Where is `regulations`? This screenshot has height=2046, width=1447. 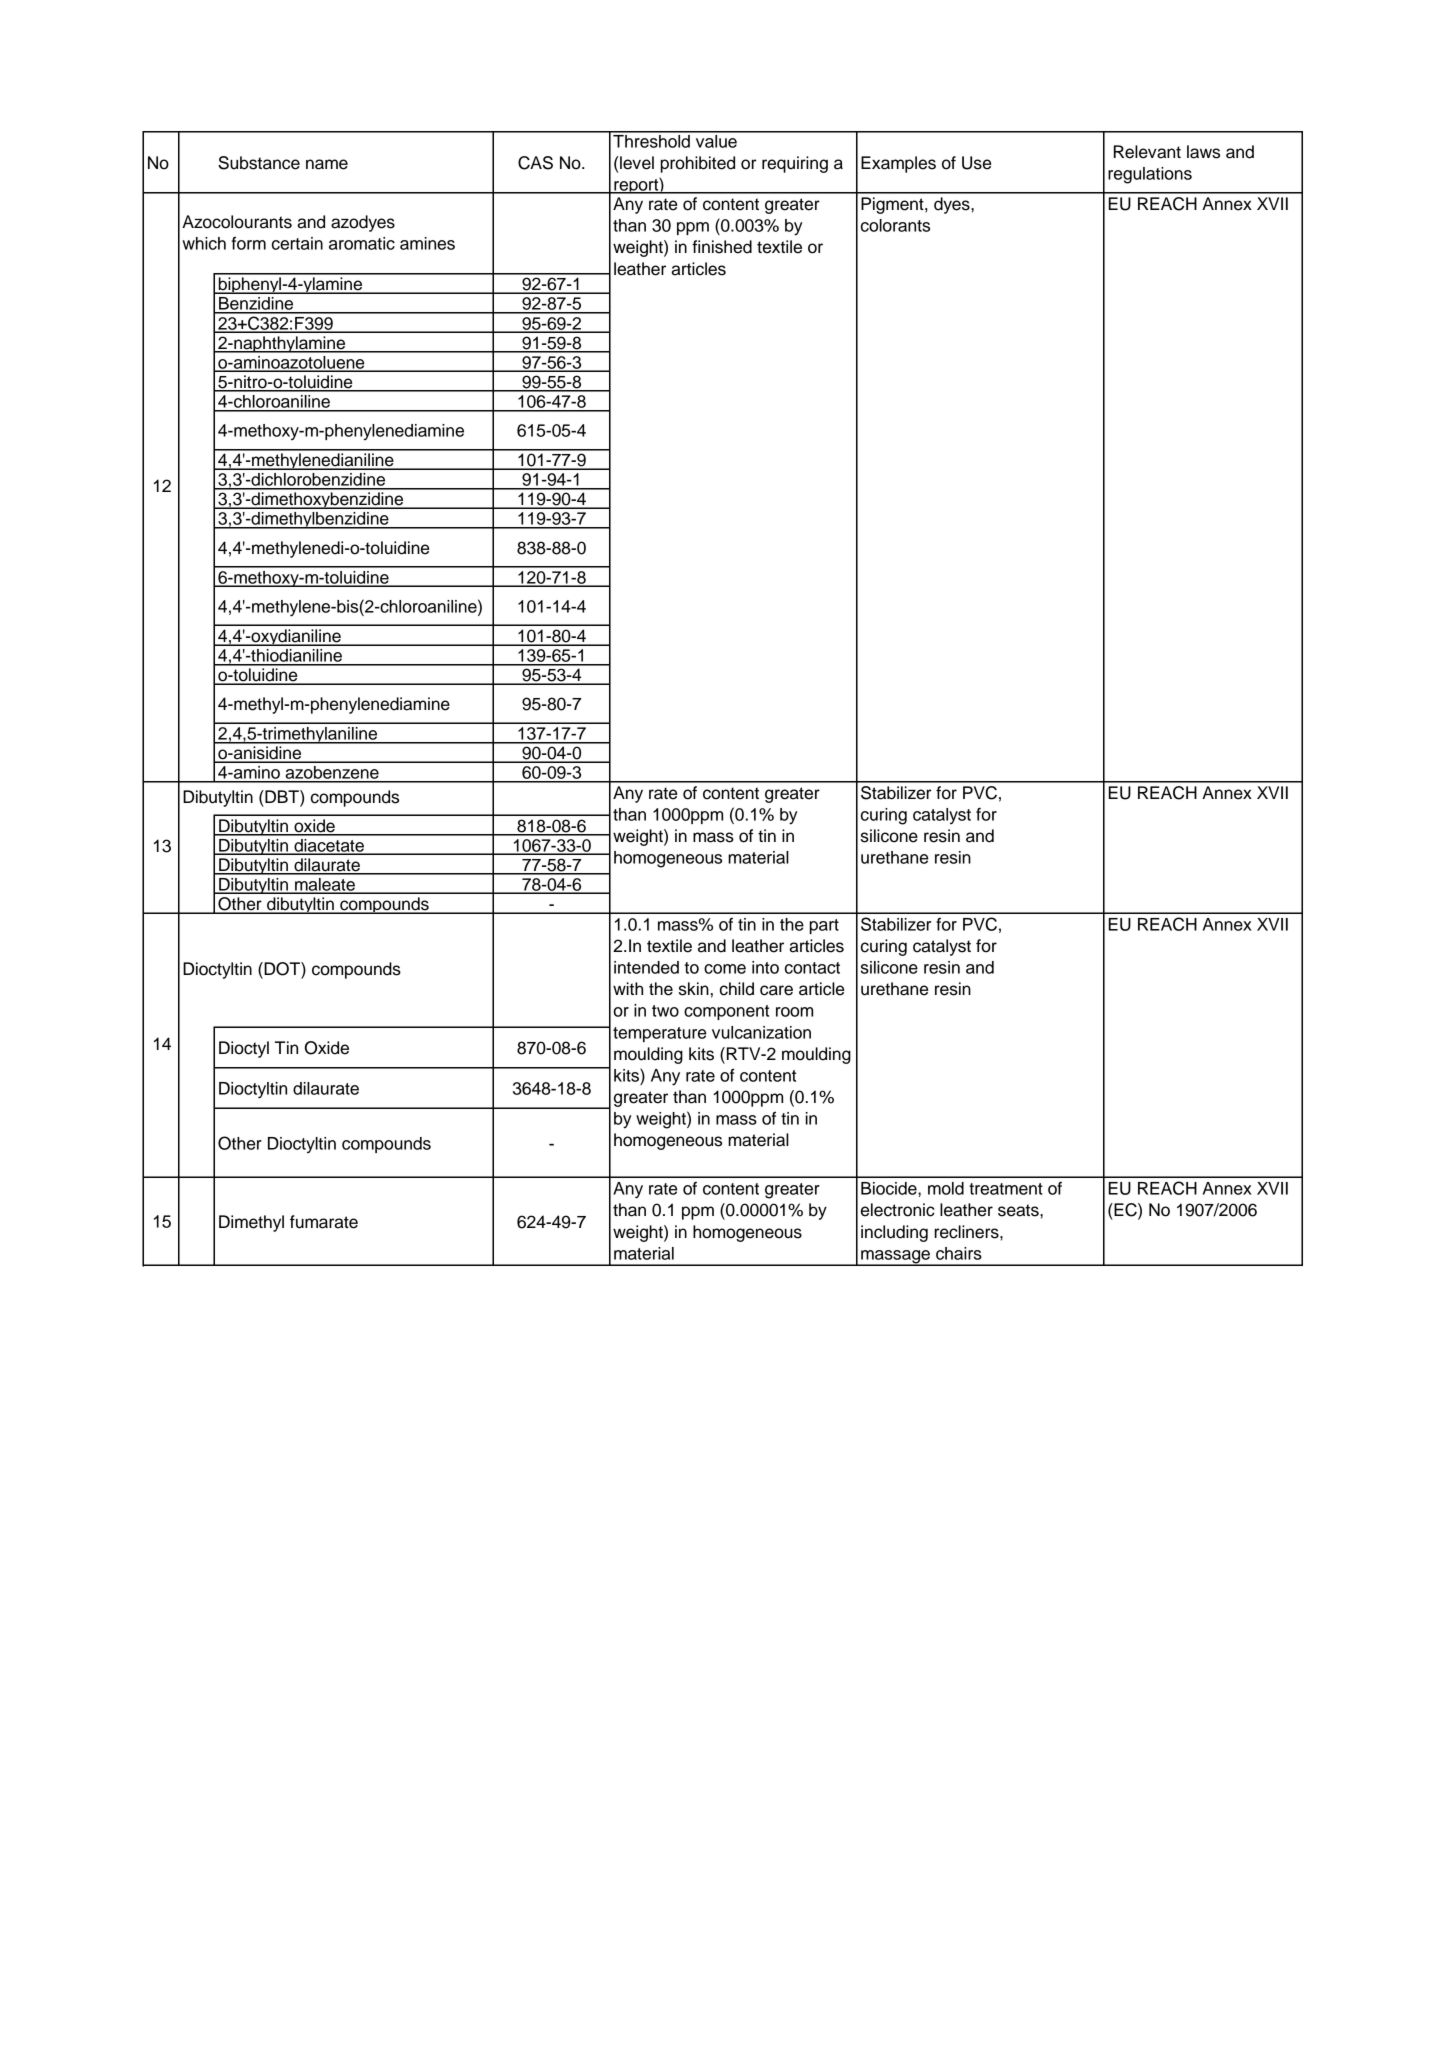
regulations is located at coordinates (1150, 175).
